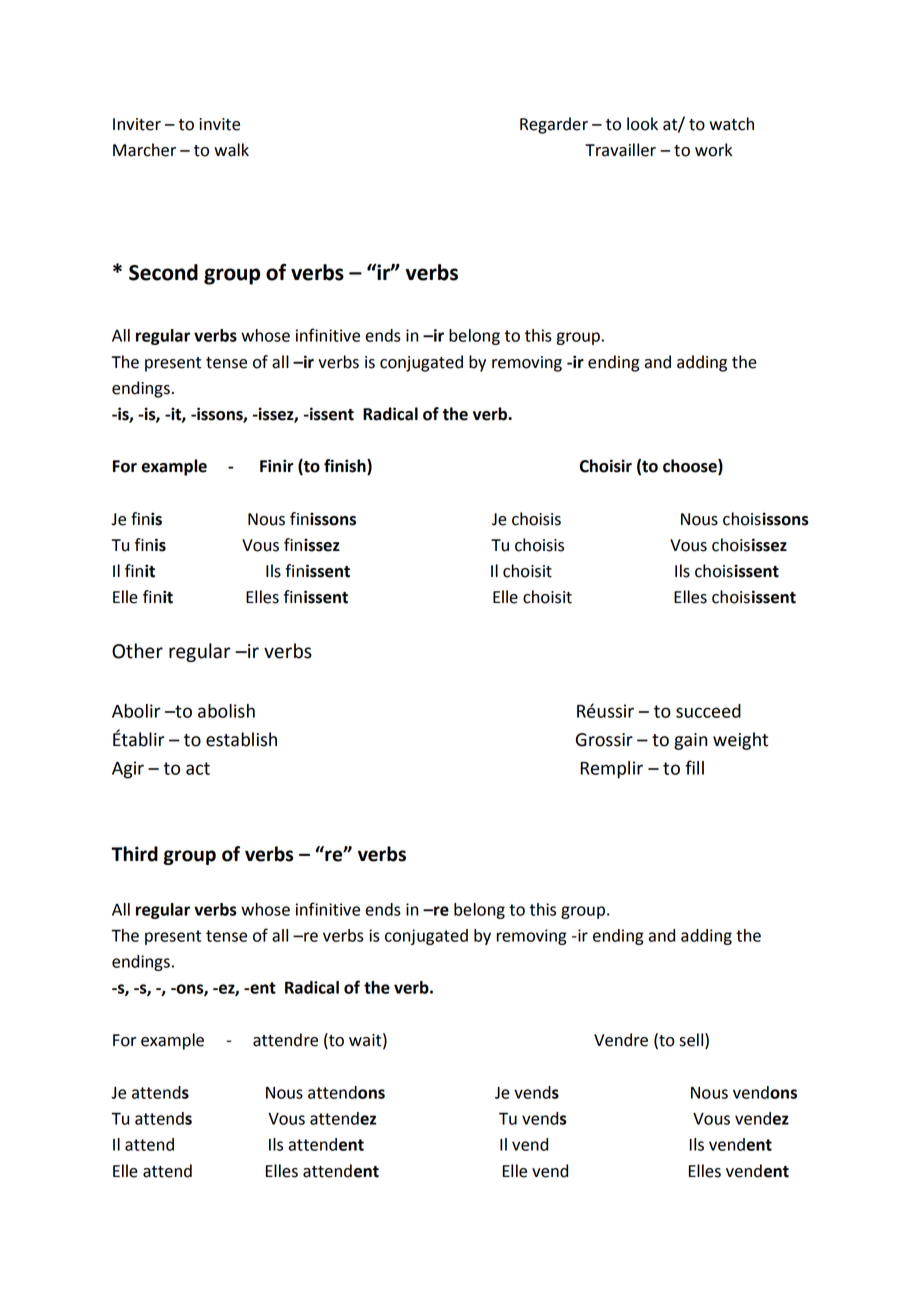 The image size is (924, 1308). I want to click on Second, so click(163, 272).
